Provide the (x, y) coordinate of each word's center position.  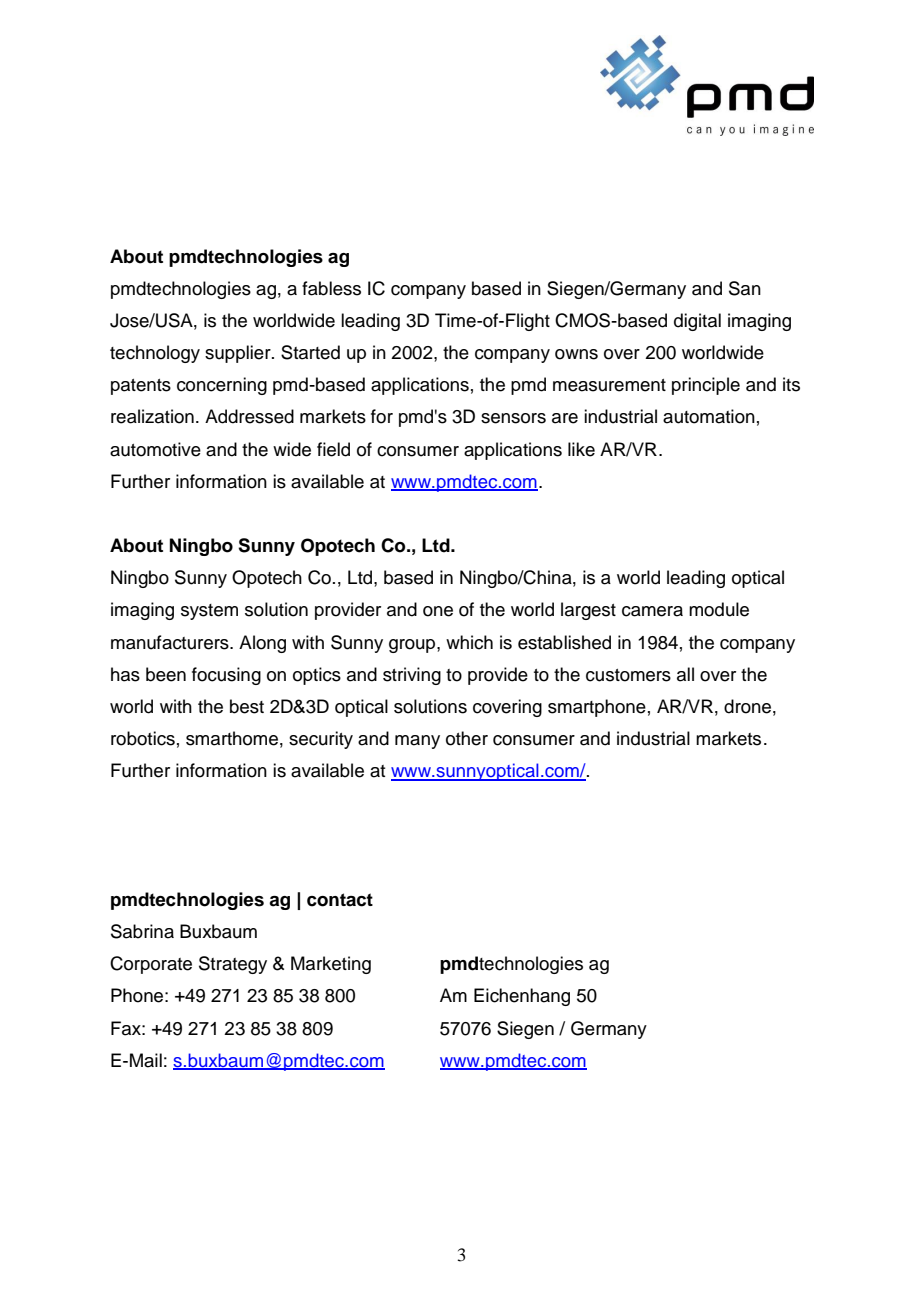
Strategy (233, 965)
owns (576, 354)
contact (340, 900)
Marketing (331, 965)
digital (697, 322)
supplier (239, 354)
